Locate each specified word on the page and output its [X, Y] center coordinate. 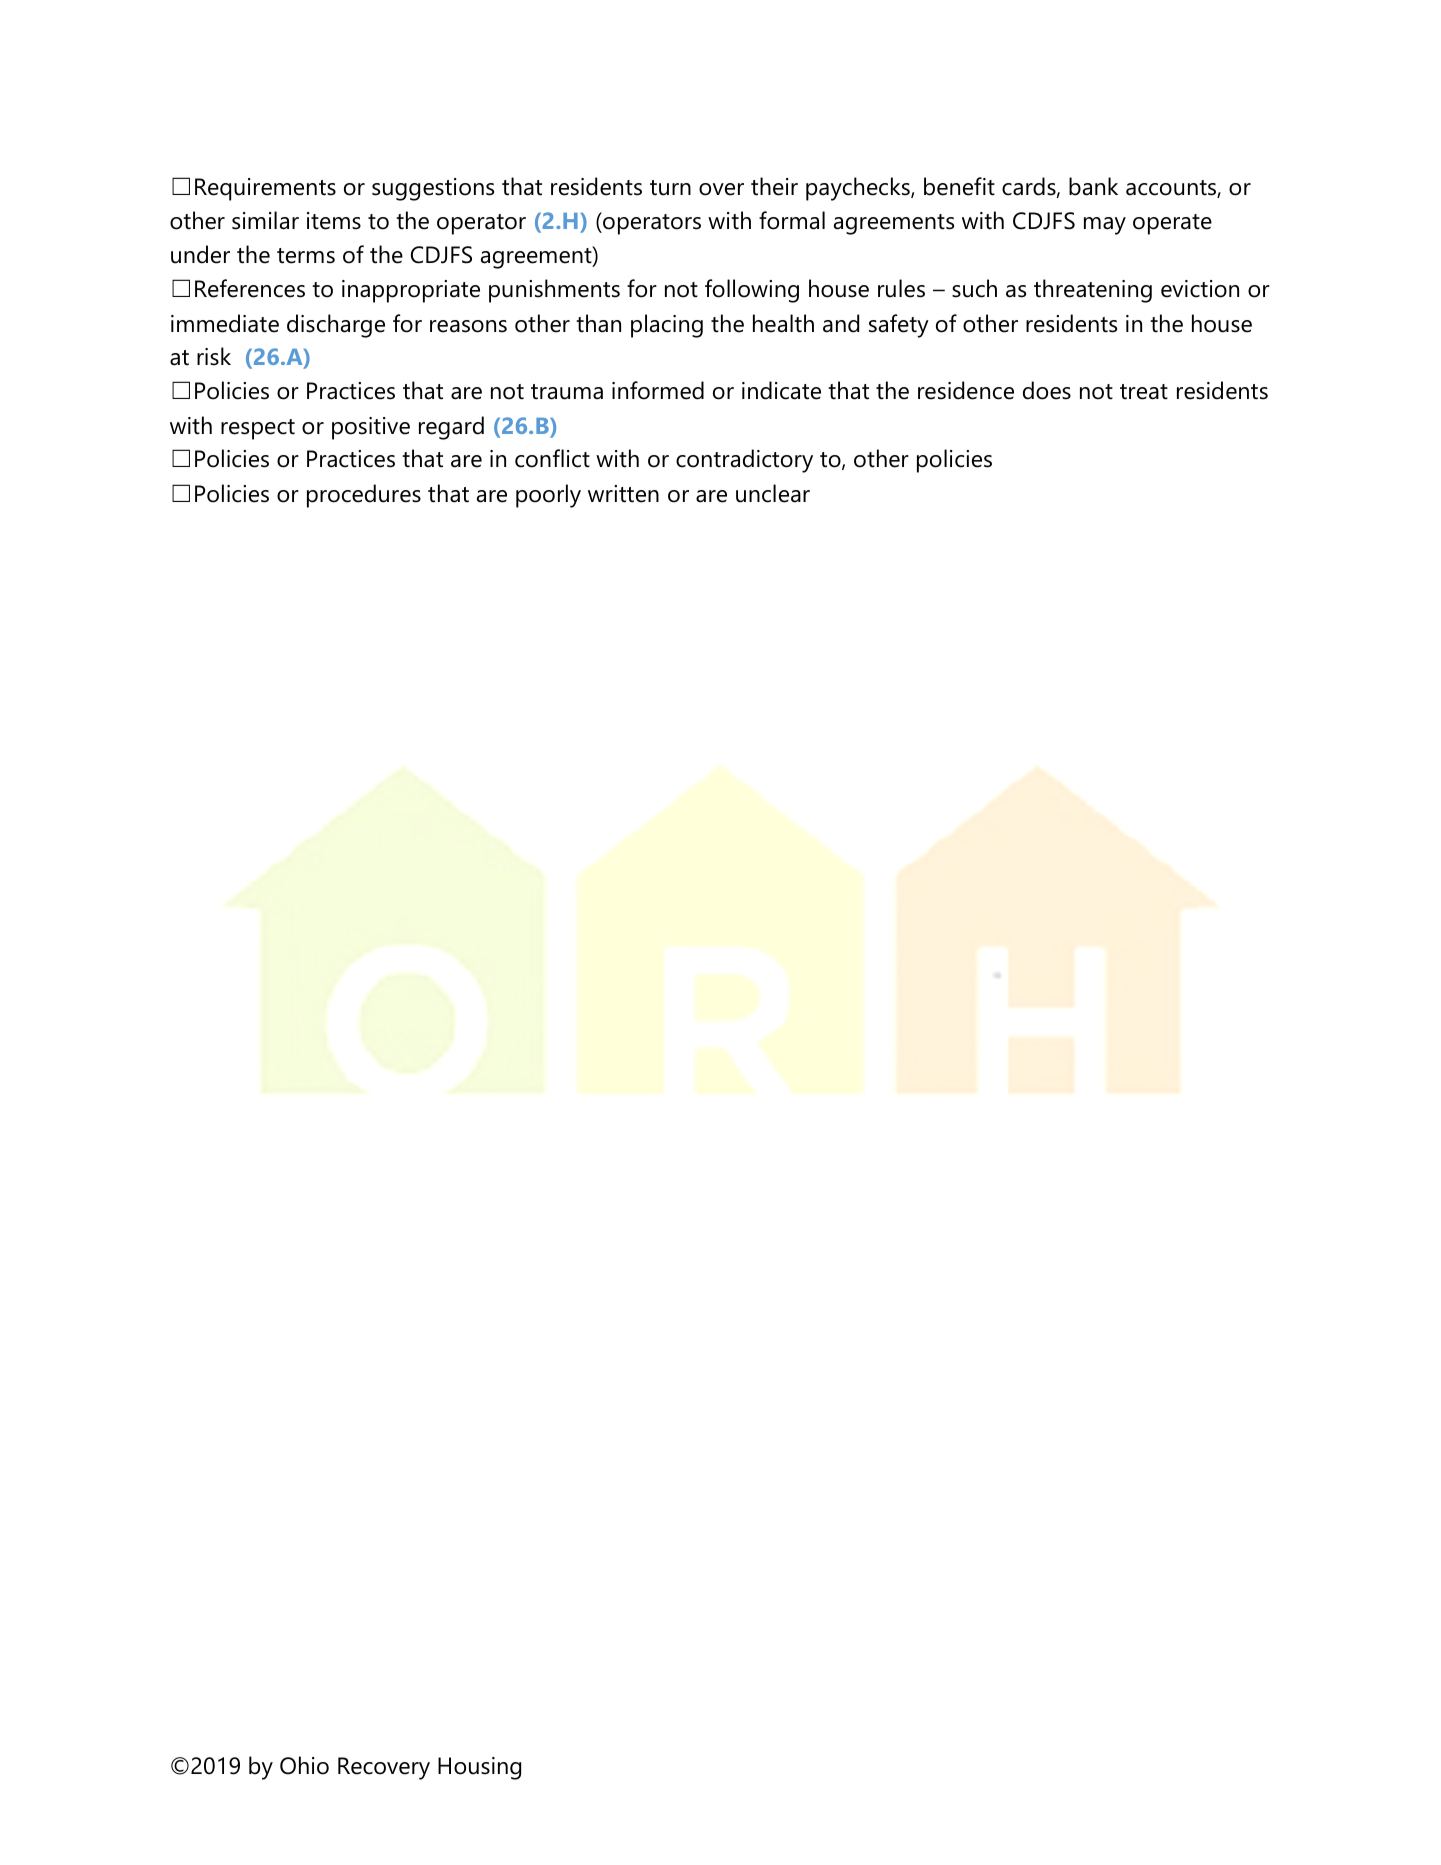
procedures [364, 496]
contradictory [744, 461]
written [623, 494]
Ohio [304, 1765]
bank [1093, 186]
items [334, 221]
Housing [479, 1768]
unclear [773, 493]
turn [670, 188]
